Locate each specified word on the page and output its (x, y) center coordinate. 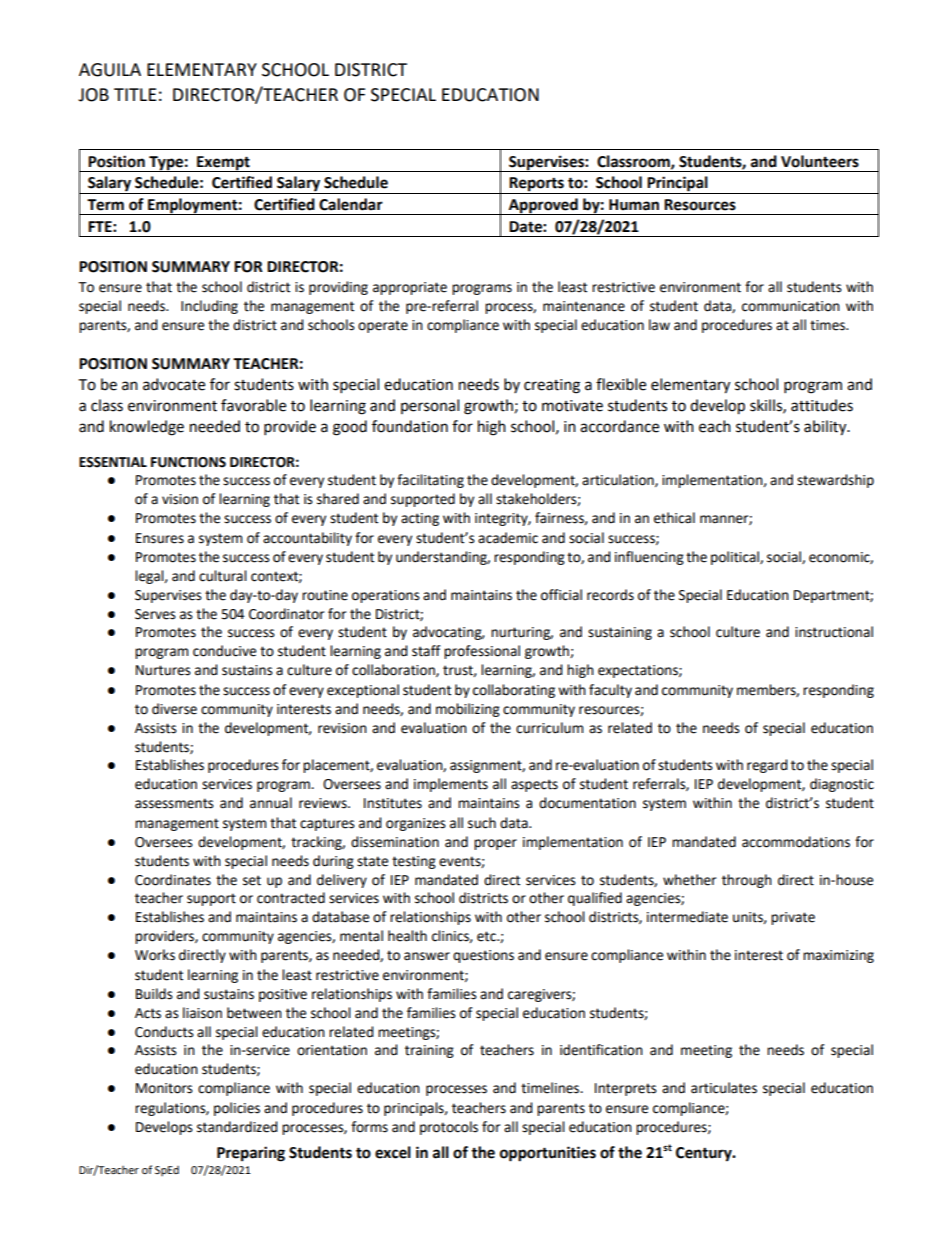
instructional (834, 632)
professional (482, 652)
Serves (155, 614)
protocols (449, 1128)
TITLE (135, 94)
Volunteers (820, 161)
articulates (724, 1088)
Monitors (164, 1088)
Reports (537, 185)
